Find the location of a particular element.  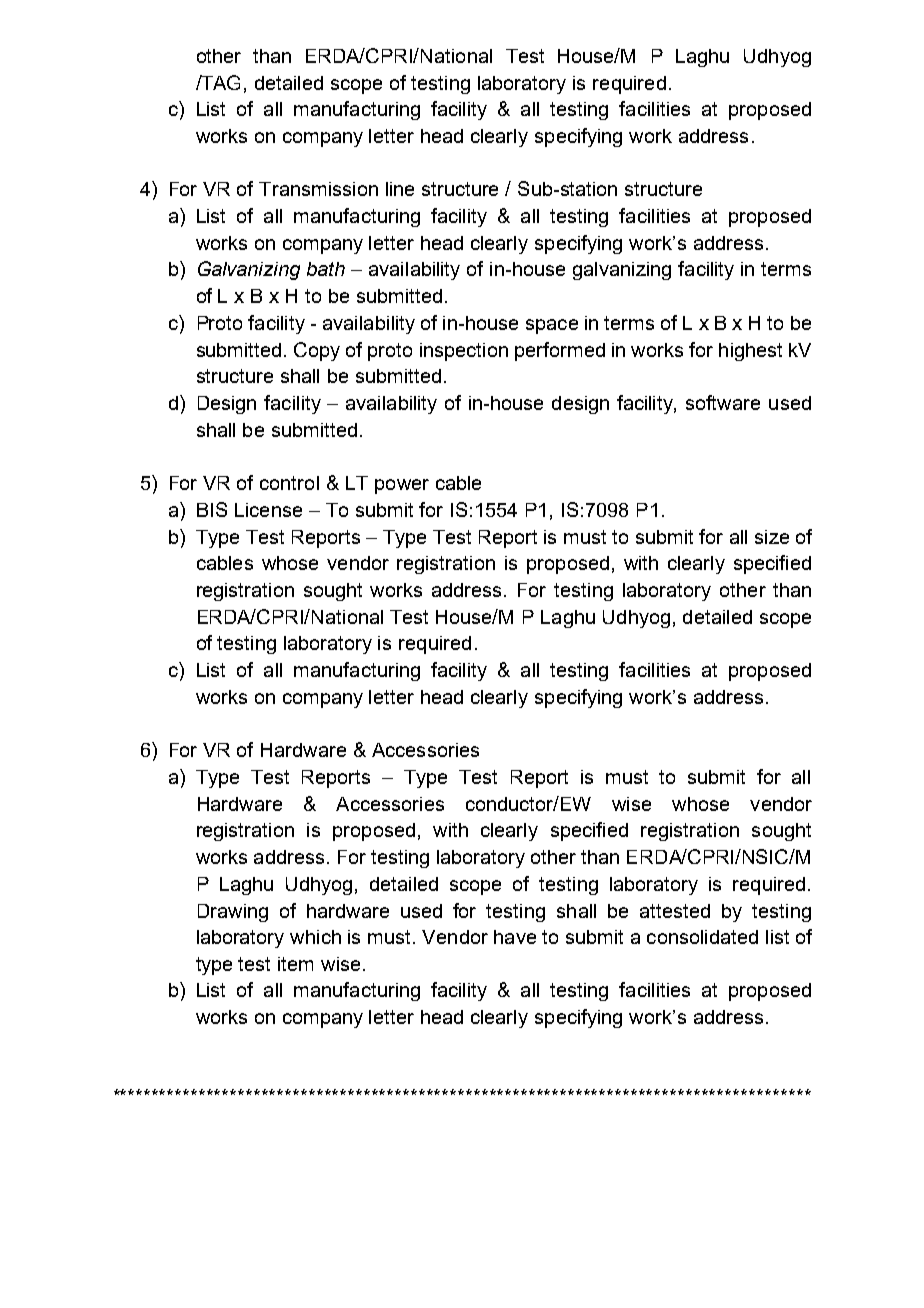

power is located at coordinates (402, 486).
